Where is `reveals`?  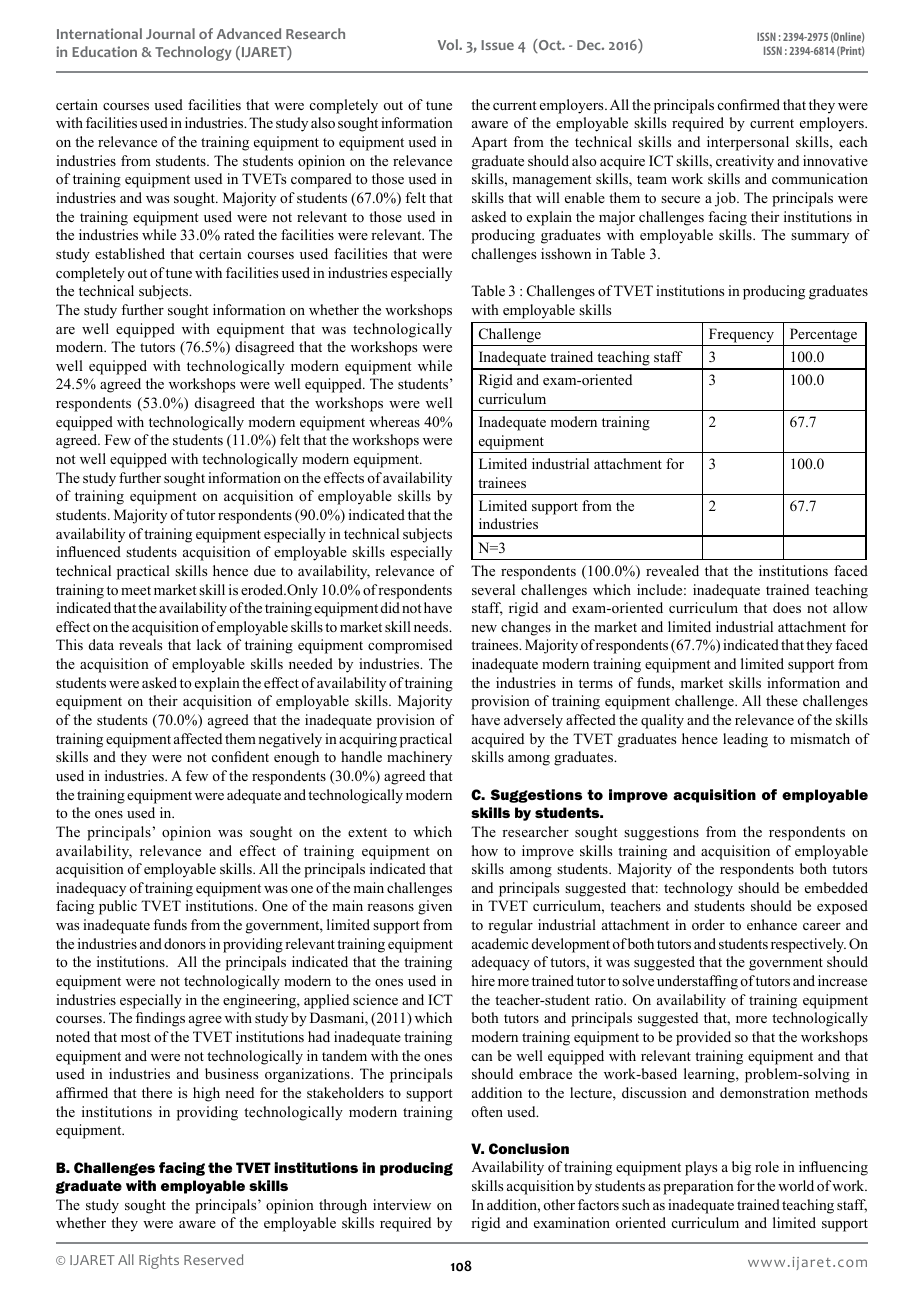 reveals is located at coordinates (140, 644).
